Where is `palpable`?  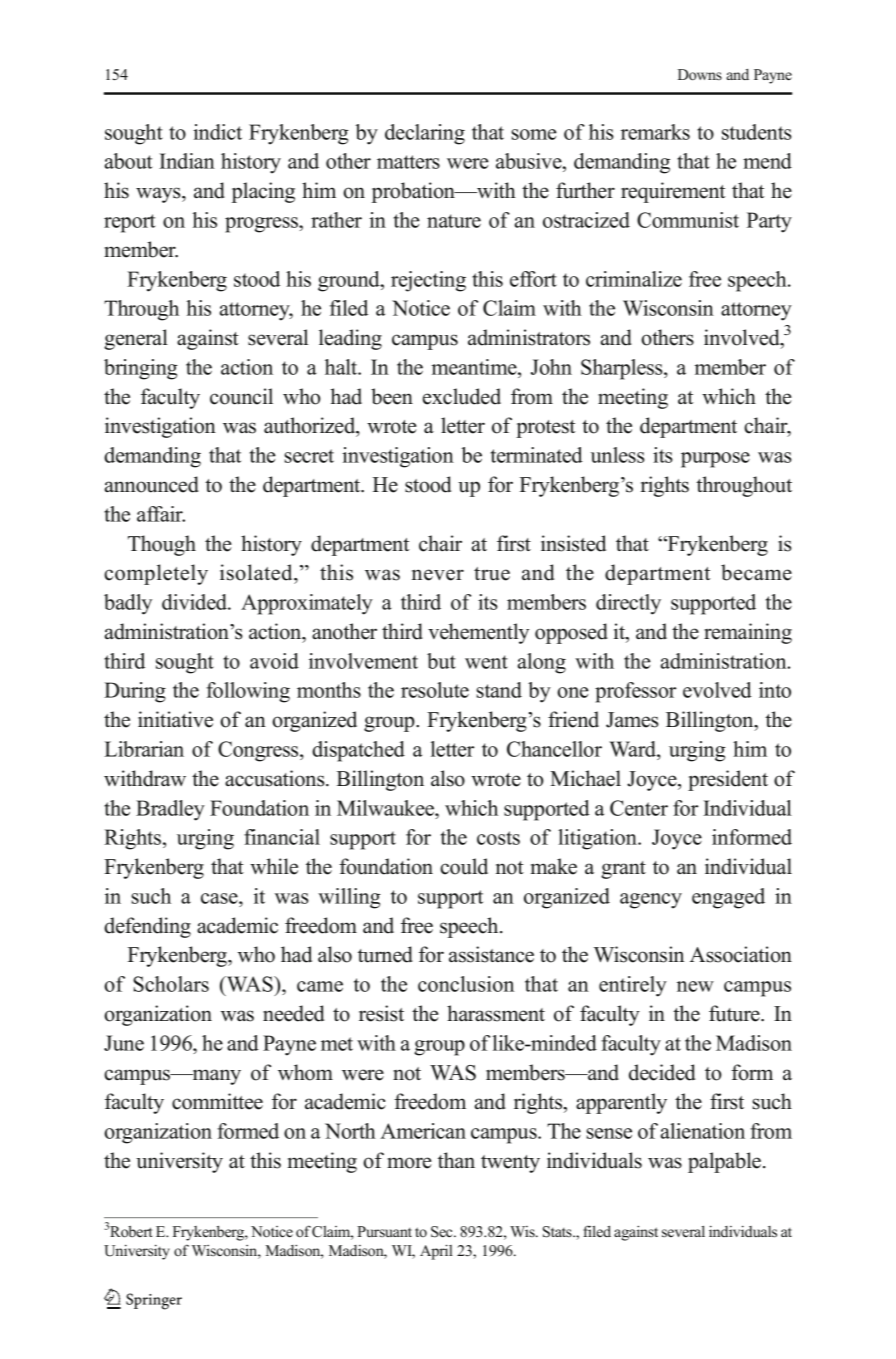 palpable is located at coordinates (724, 1162).
